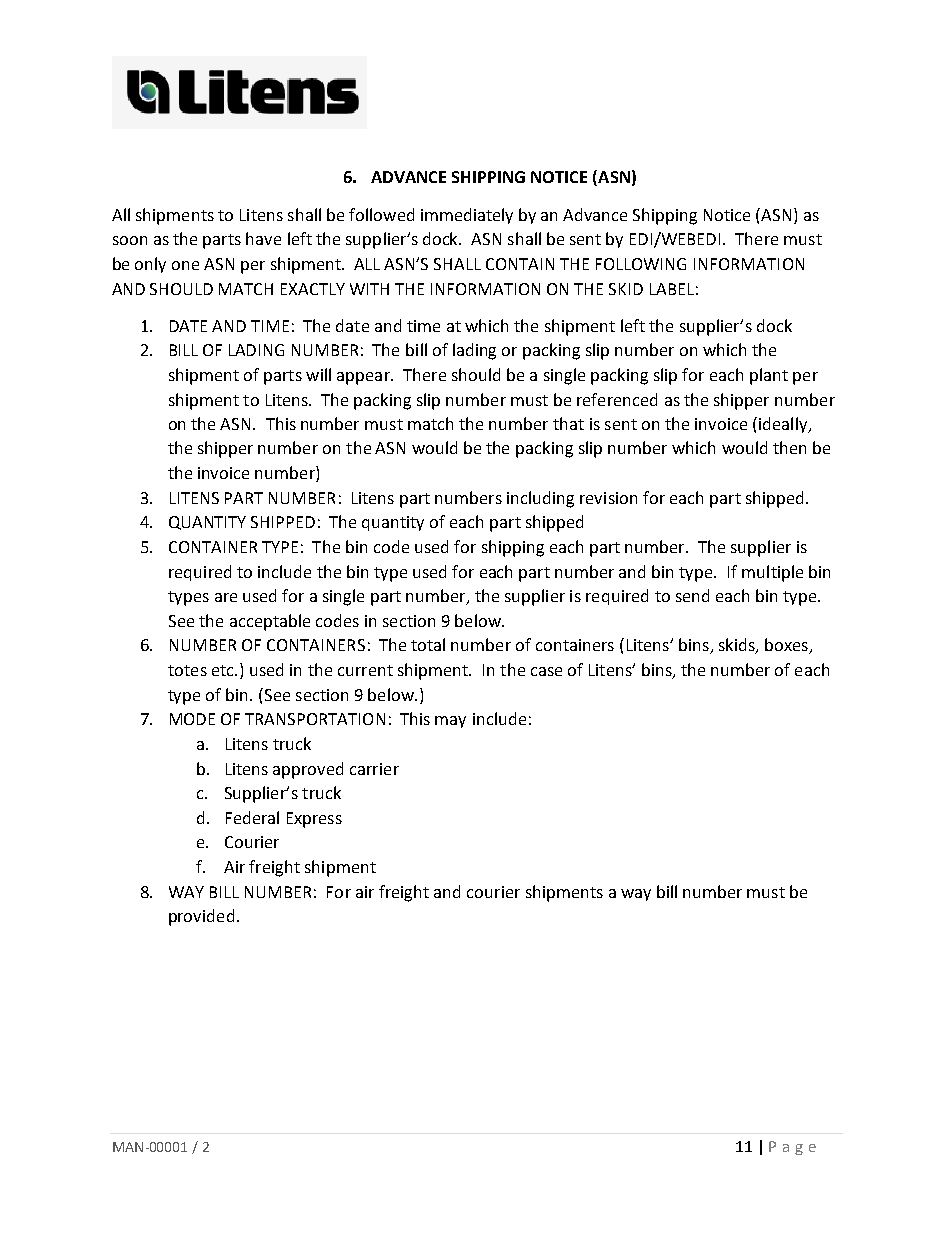  Describe the element at coordinates (787, 646) in the screenshot. I see `boxes` at that location.
